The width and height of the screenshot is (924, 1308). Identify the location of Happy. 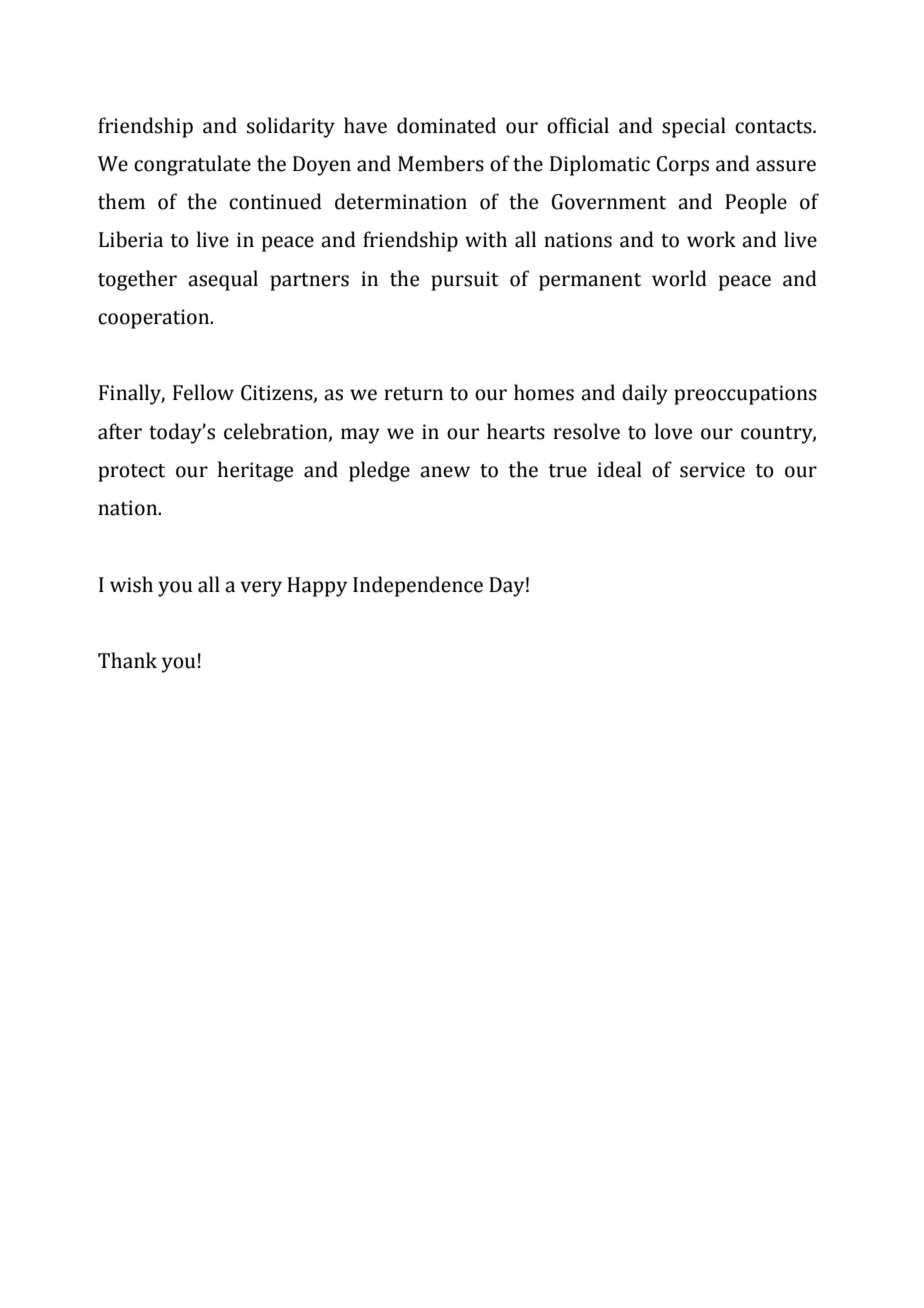
(317, 587).
